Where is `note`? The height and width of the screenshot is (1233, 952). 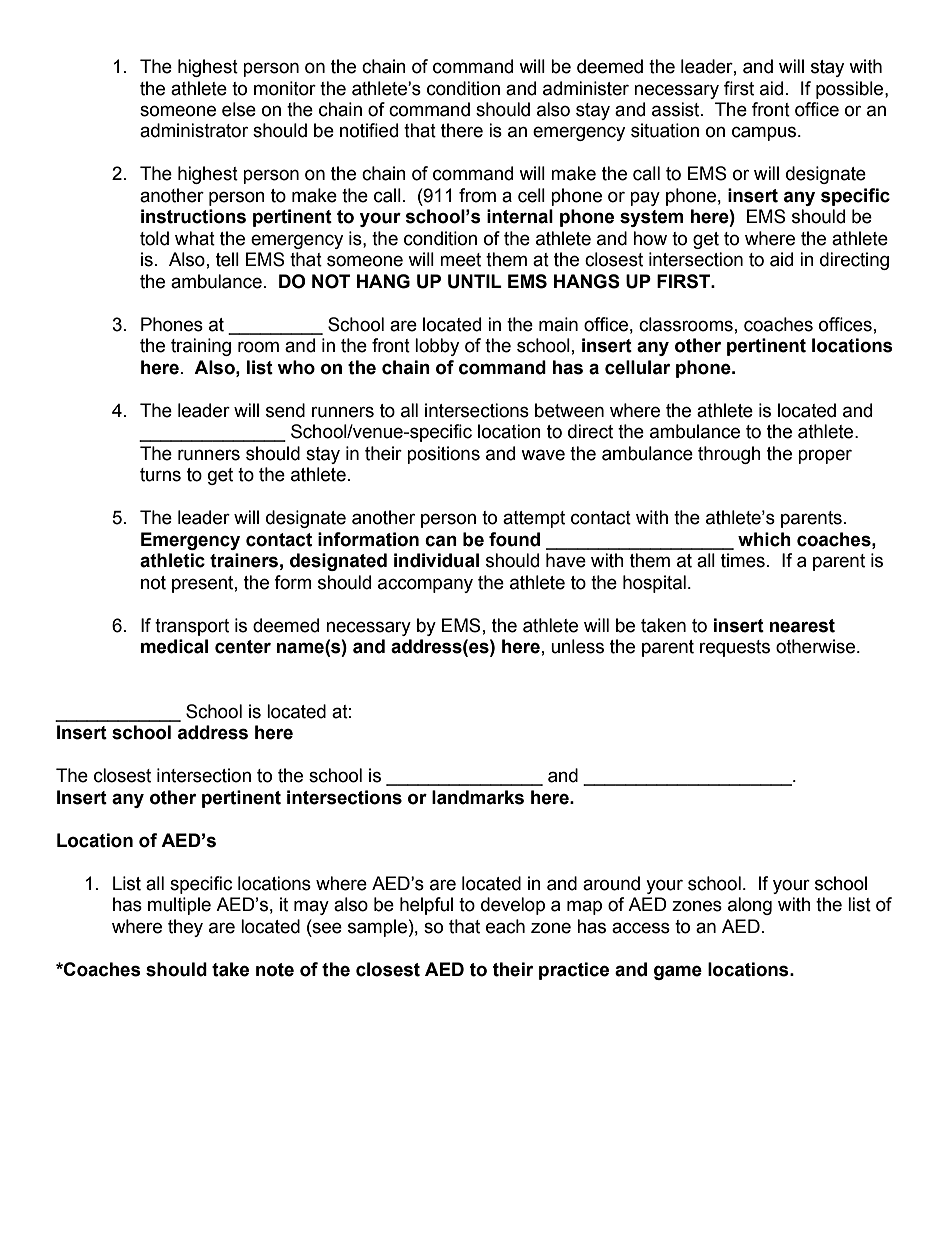 note is located at coordinates (275, 970).
